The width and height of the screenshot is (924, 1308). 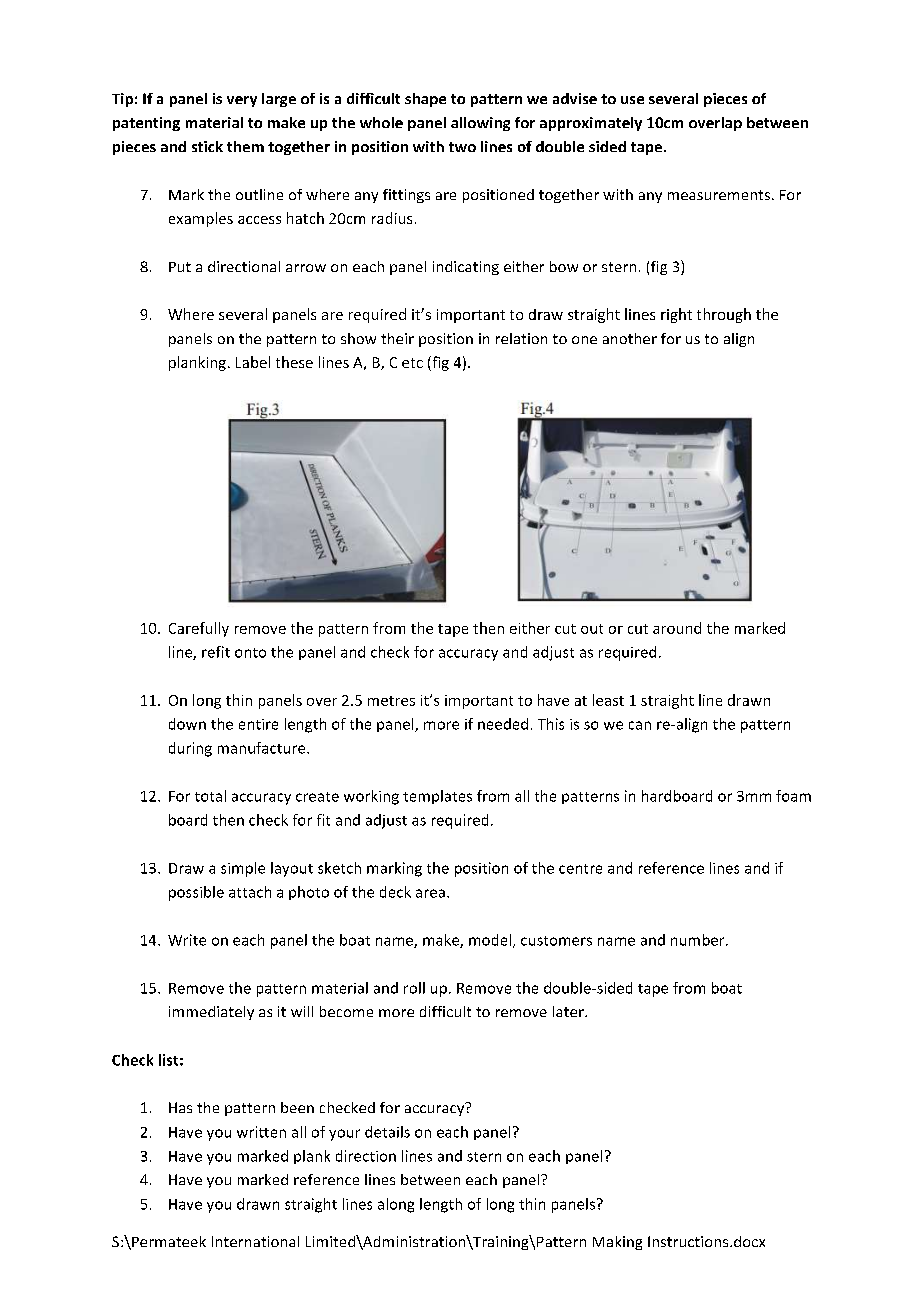 What do you see at coordinates (255, 1241) in the screenshot?
I see `International` at bounding box center [255, 1241].
